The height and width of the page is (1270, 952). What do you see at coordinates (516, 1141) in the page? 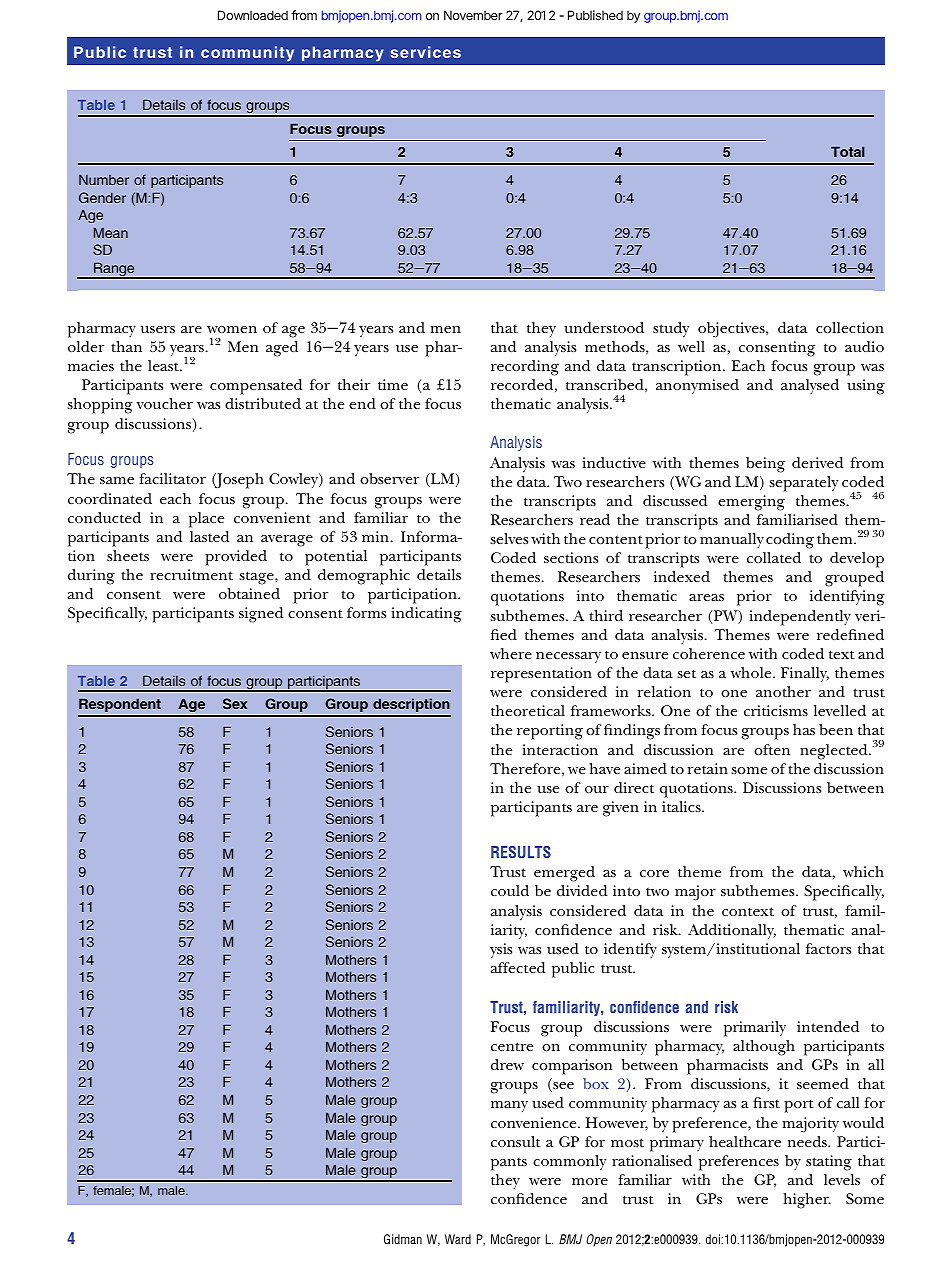
I see `consult` at bounding box center [516, 1141].
